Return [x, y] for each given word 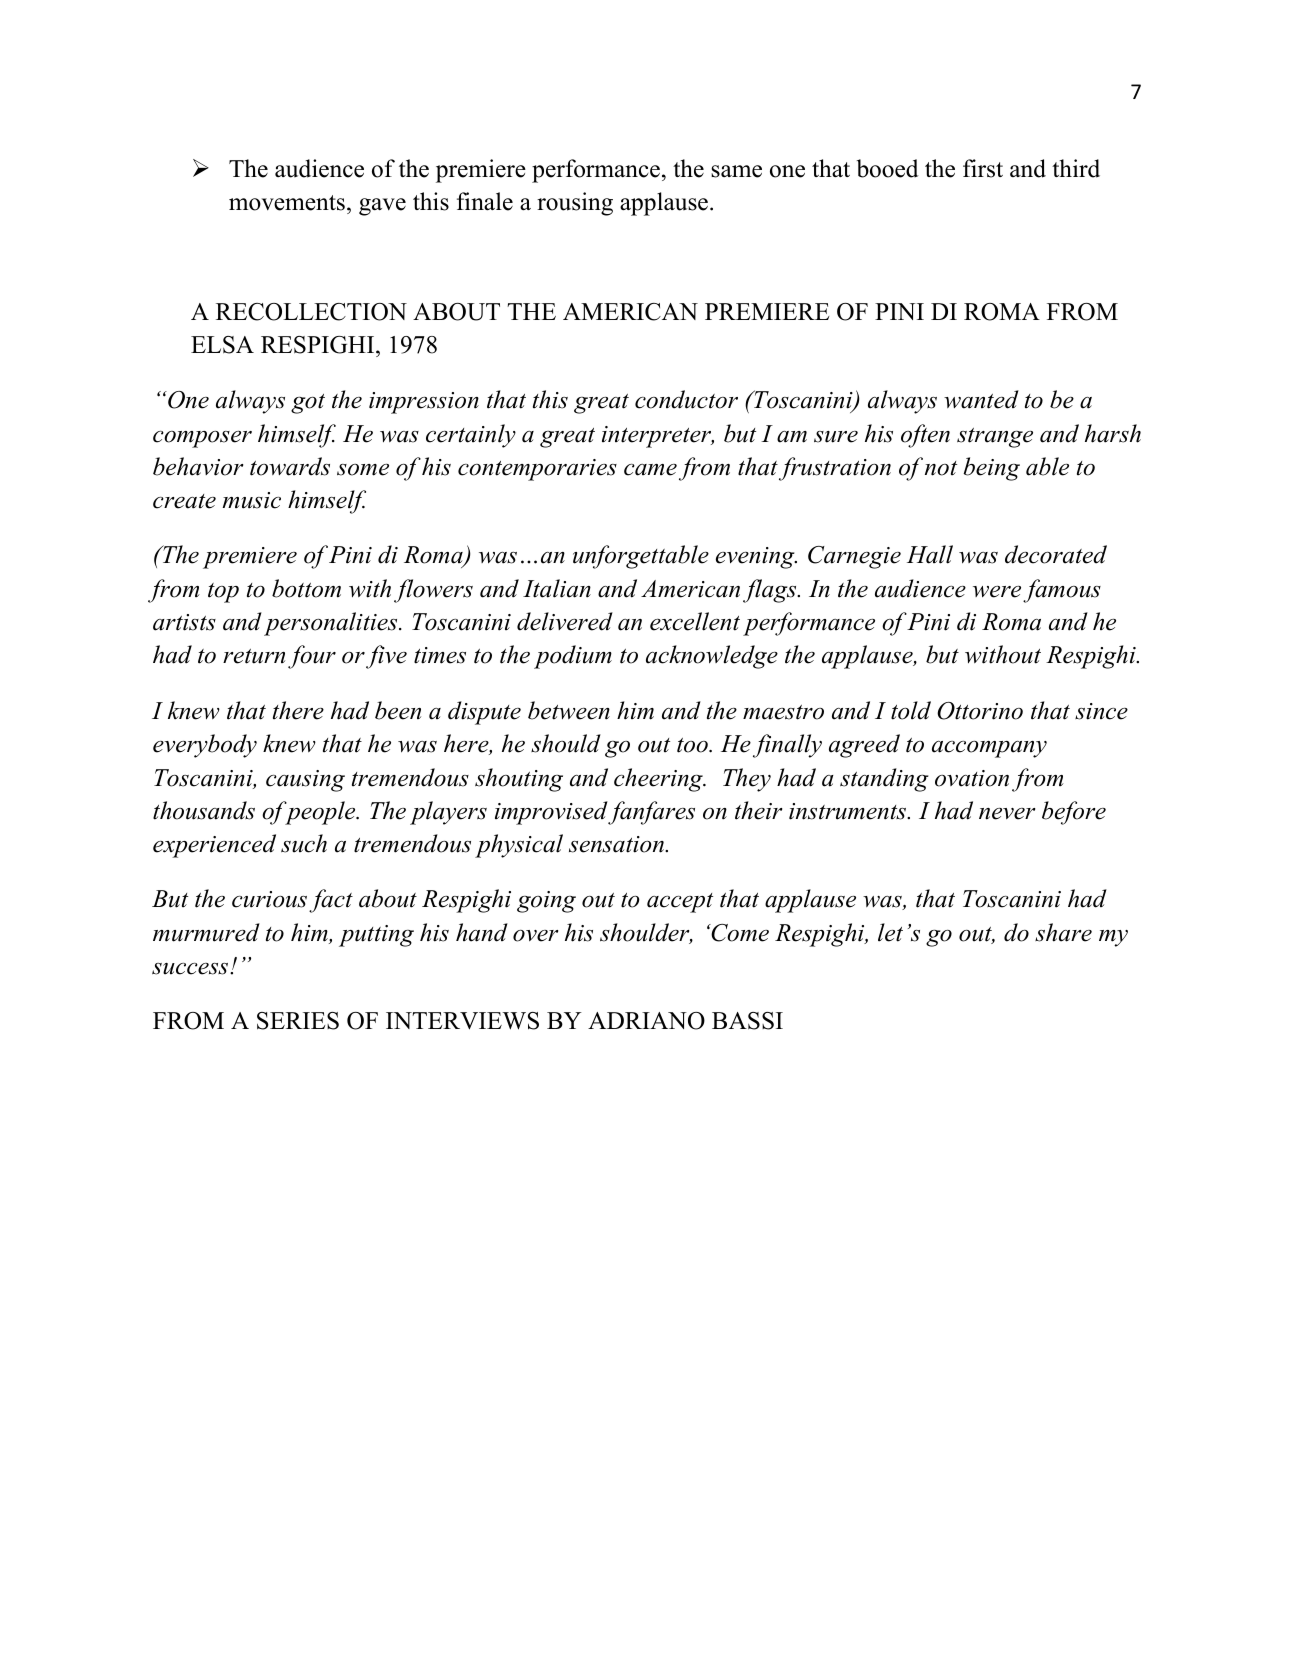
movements [287, 203]
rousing [575, 204]
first [983, 168]
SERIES [298, 1021]
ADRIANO [646, 1021]
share [1063, 932]
